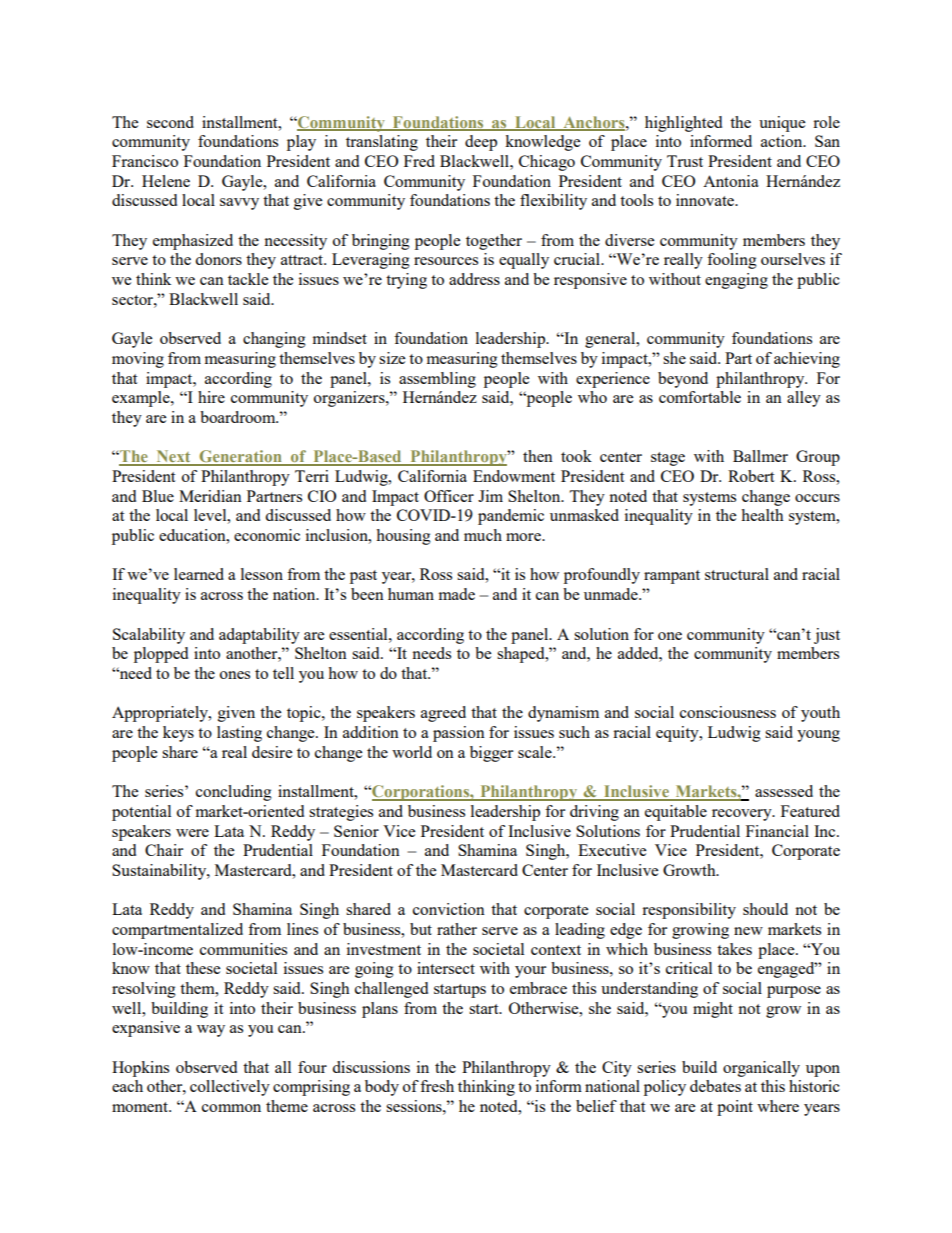  I want to click on deep, so click(481, 143).
